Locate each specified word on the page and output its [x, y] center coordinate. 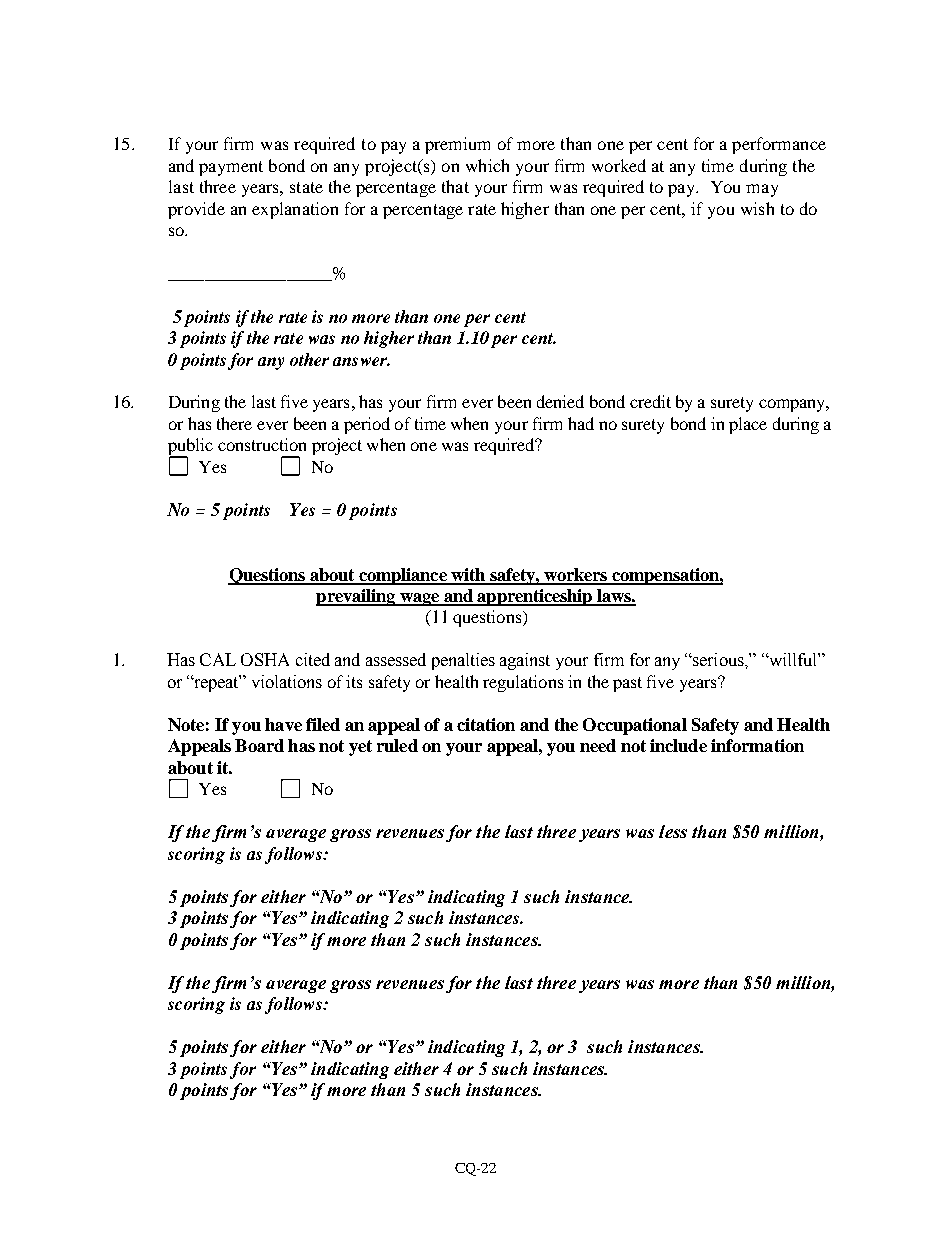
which [487, 165]
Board [259, 745]
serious [718, 659]
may [762, 190]
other [309, 359]
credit [650, 401]
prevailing [357, 597]
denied [560, 401]
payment [231, 168]
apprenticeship [534, 597]
